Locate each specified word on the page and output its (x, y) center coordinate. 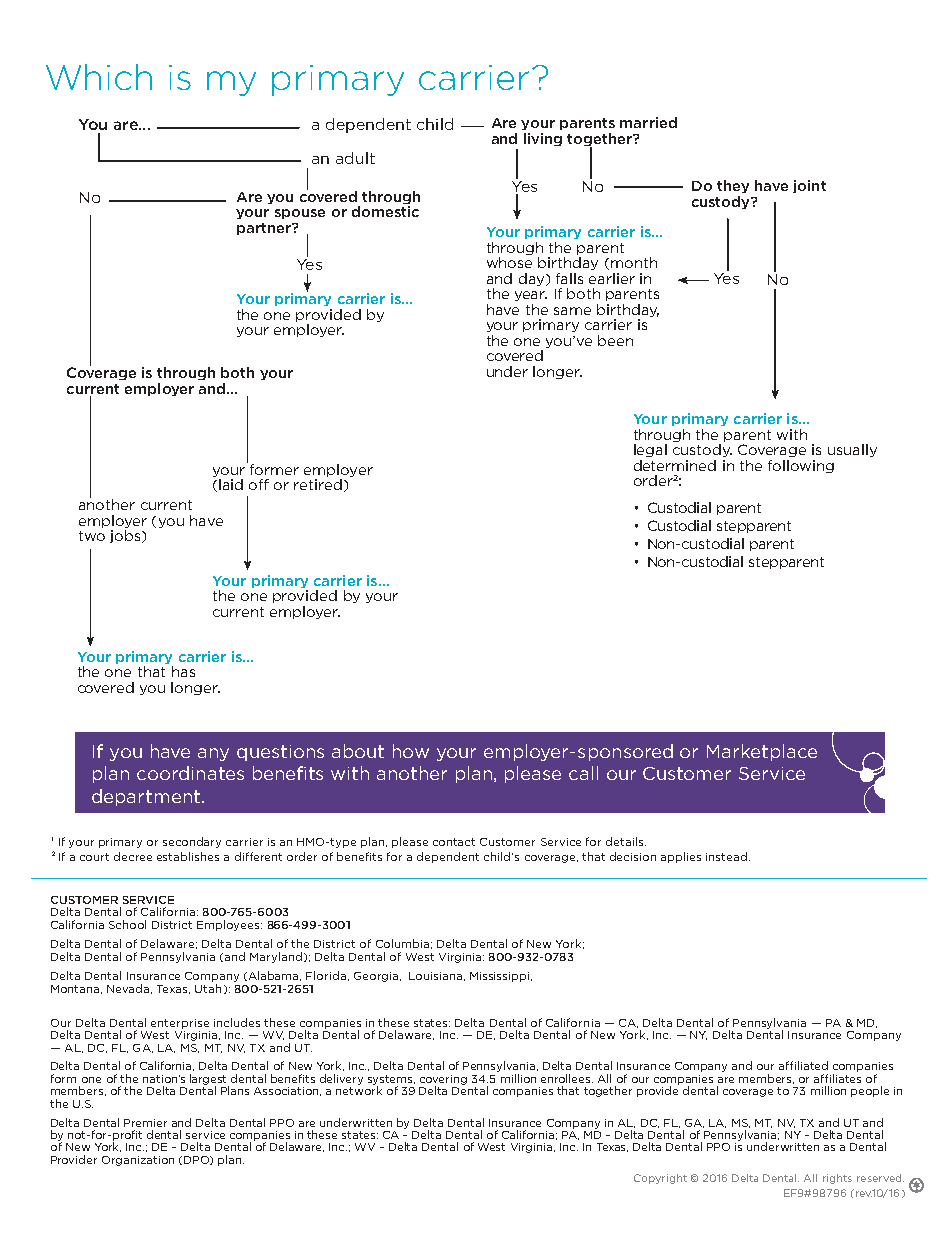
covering (443, 1081)
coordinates (190, 773)
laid (231, 484)
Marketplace (762, 752)
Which (99, 77)
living (543, 139)
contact (454, 842)
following (801, 466)
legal (650, 450)
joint (809, 186)
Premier (145, 1123)
